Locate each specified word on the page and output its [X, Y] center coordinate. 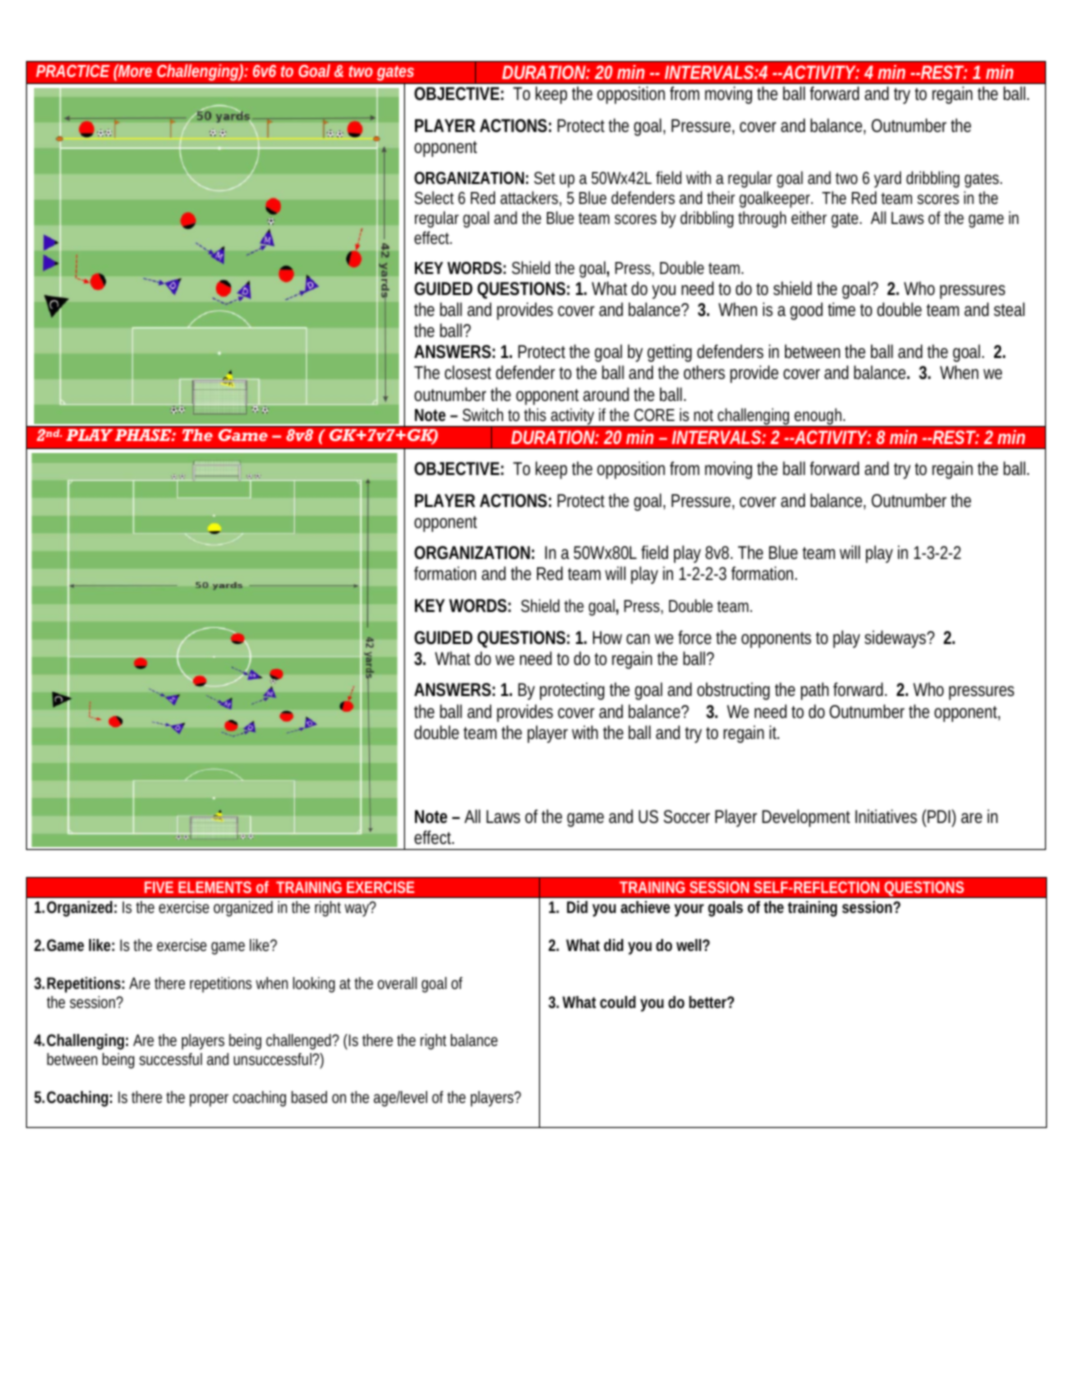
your [689, 910]
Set [544, 178]
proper [209, 1100]
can [638, 639]
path [815, 691]
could [618, 1002]
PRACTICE [73, 71]
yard [887, 179]
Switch [482, 414]
